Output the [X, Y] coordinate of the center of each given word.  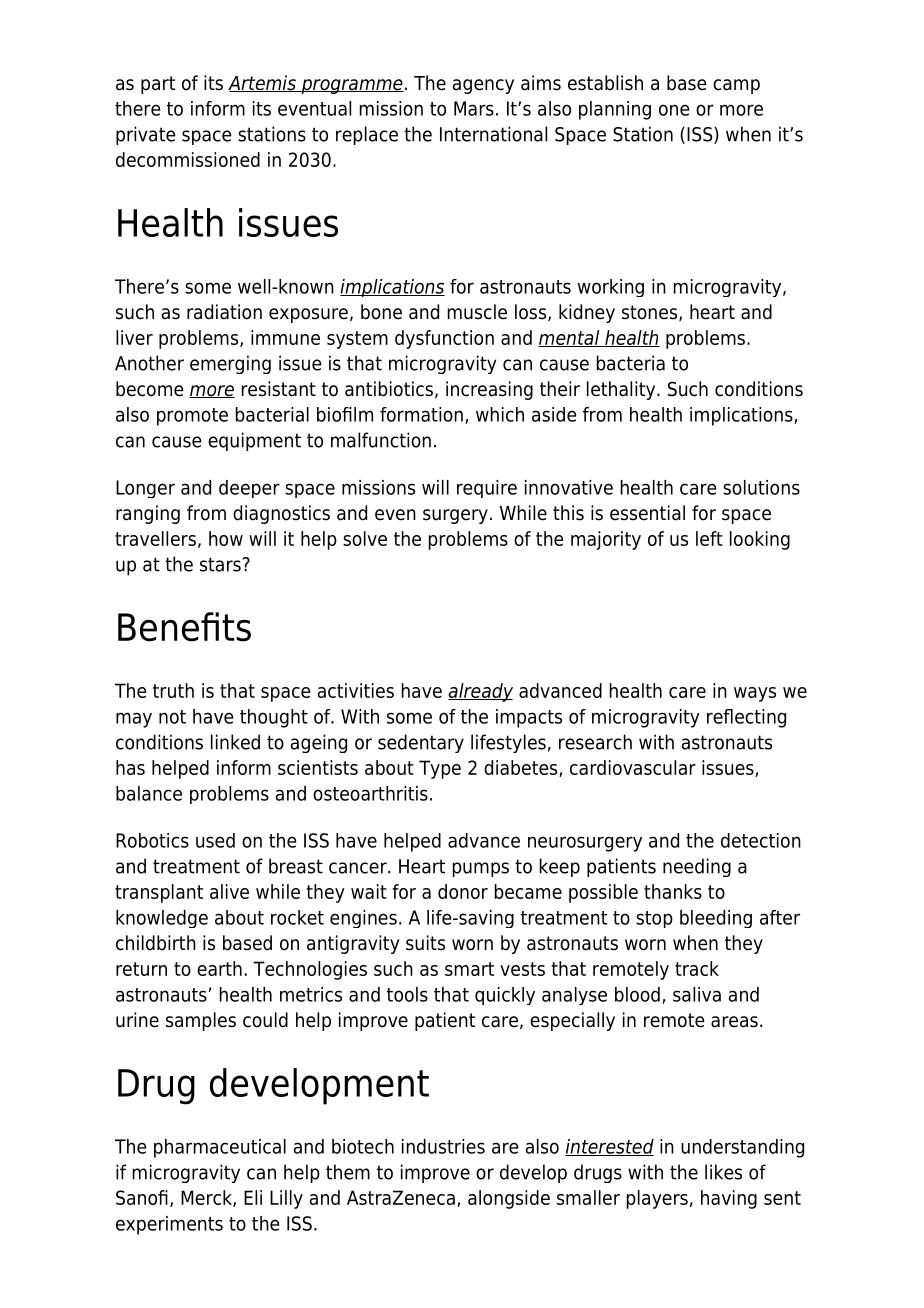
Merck [207, 1198]
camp [736, 86]
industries [443, 1146]
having [729, 1199]
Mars [474, 108]
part [158, 85]
